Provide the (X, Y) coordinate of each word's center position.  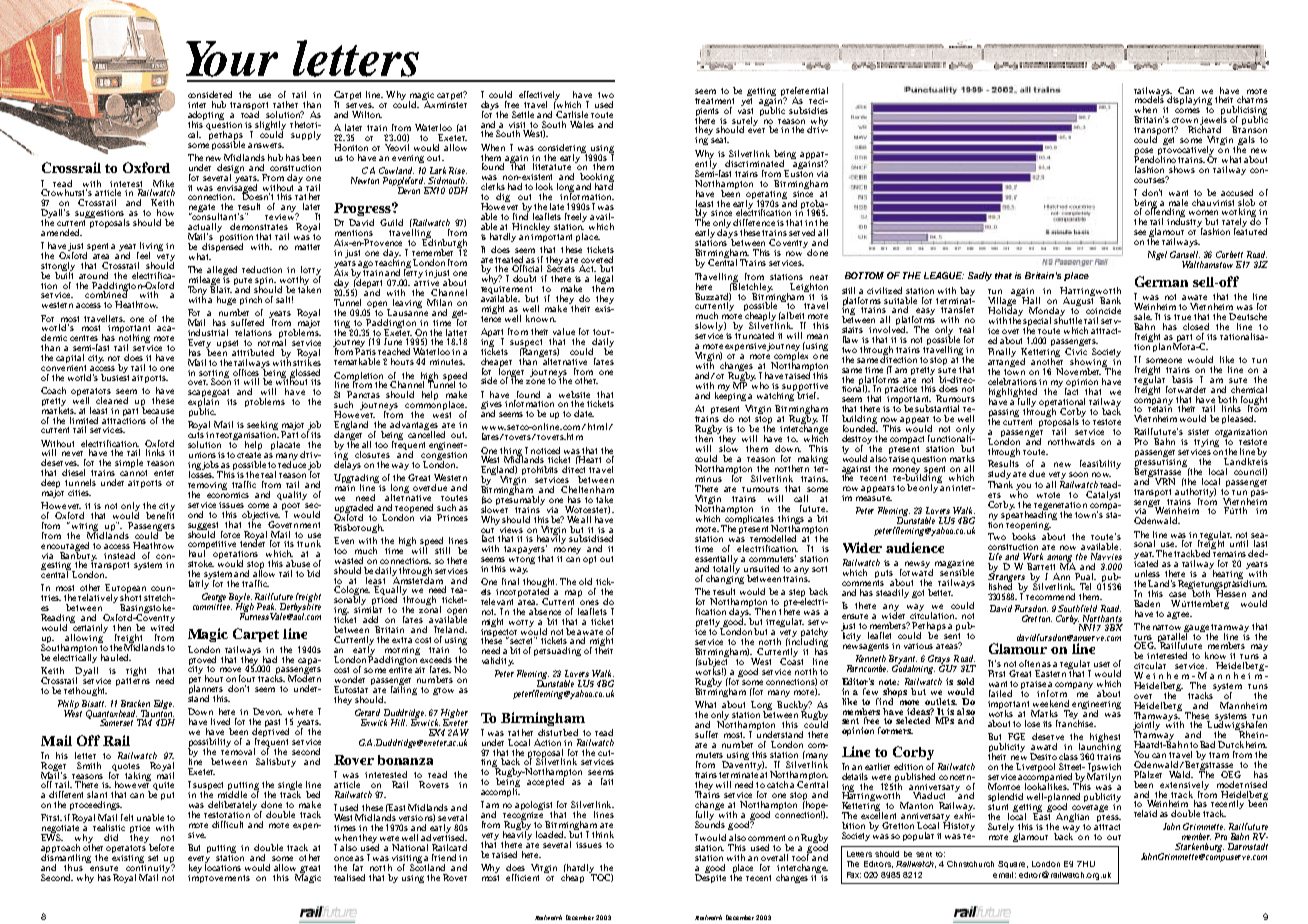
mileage (204, 282)
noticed (545, 450)
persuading (557, 651)
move (230, 669)
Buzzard (713, 295)
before (161, 847)
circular (1150, 665)
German (1161, 281)
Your (232, 59)
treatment (714, 101)
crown (1185, 120)
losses (201, 473)
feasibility (1100, 464)
